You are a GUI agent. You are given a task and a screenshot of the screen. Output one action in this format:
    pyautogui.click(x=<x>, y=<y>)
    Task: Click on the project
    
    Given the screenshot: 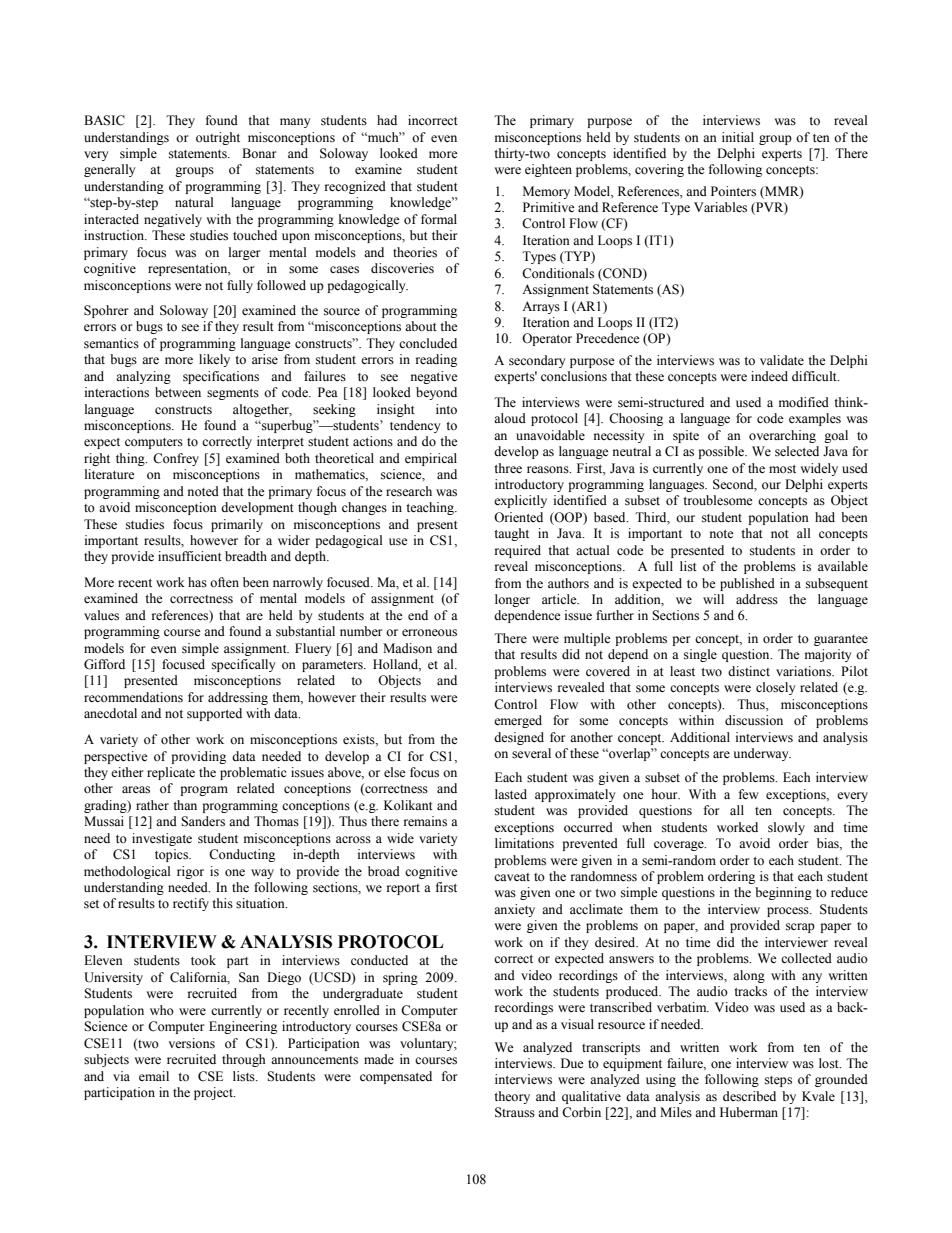 What is the action you would take?
    pyautogui.click(x=214, y=1093)
